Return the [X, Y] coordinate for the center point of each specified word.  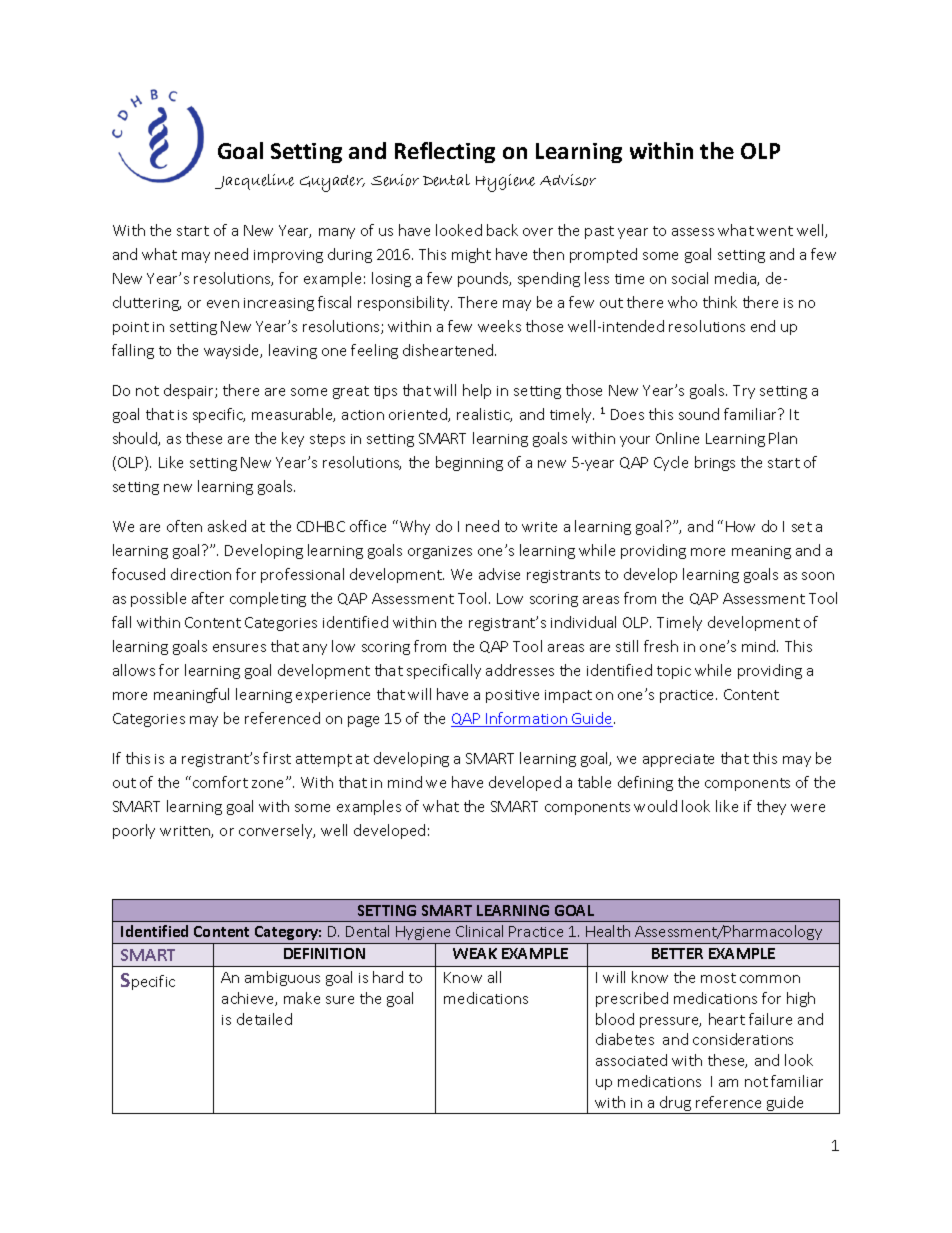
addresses [520, 670]
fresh [661, 646]
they [771, 807]
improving [288, 256]
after [208, 598]
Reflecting [445, 152]
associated [631, 1060]
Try [744, 392]
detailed [264, 1019]
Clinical [479, 931]
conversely [277, 831]
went [775, 231]
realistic [484, 415]
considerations [743, 1039]
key [293, 439]
